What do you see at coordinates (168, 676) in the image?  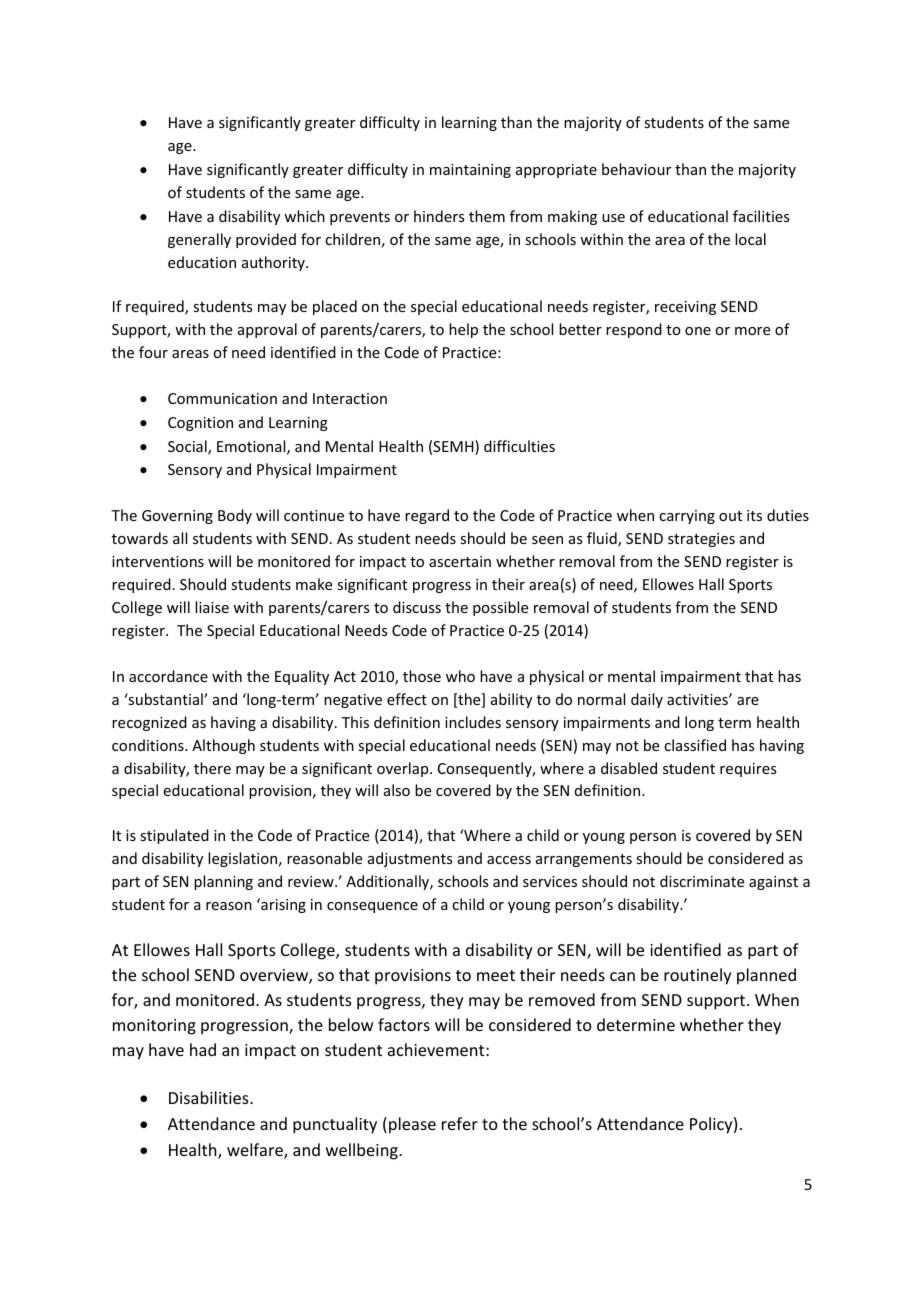 I see `accordance` at bounding box center [168, 676].
